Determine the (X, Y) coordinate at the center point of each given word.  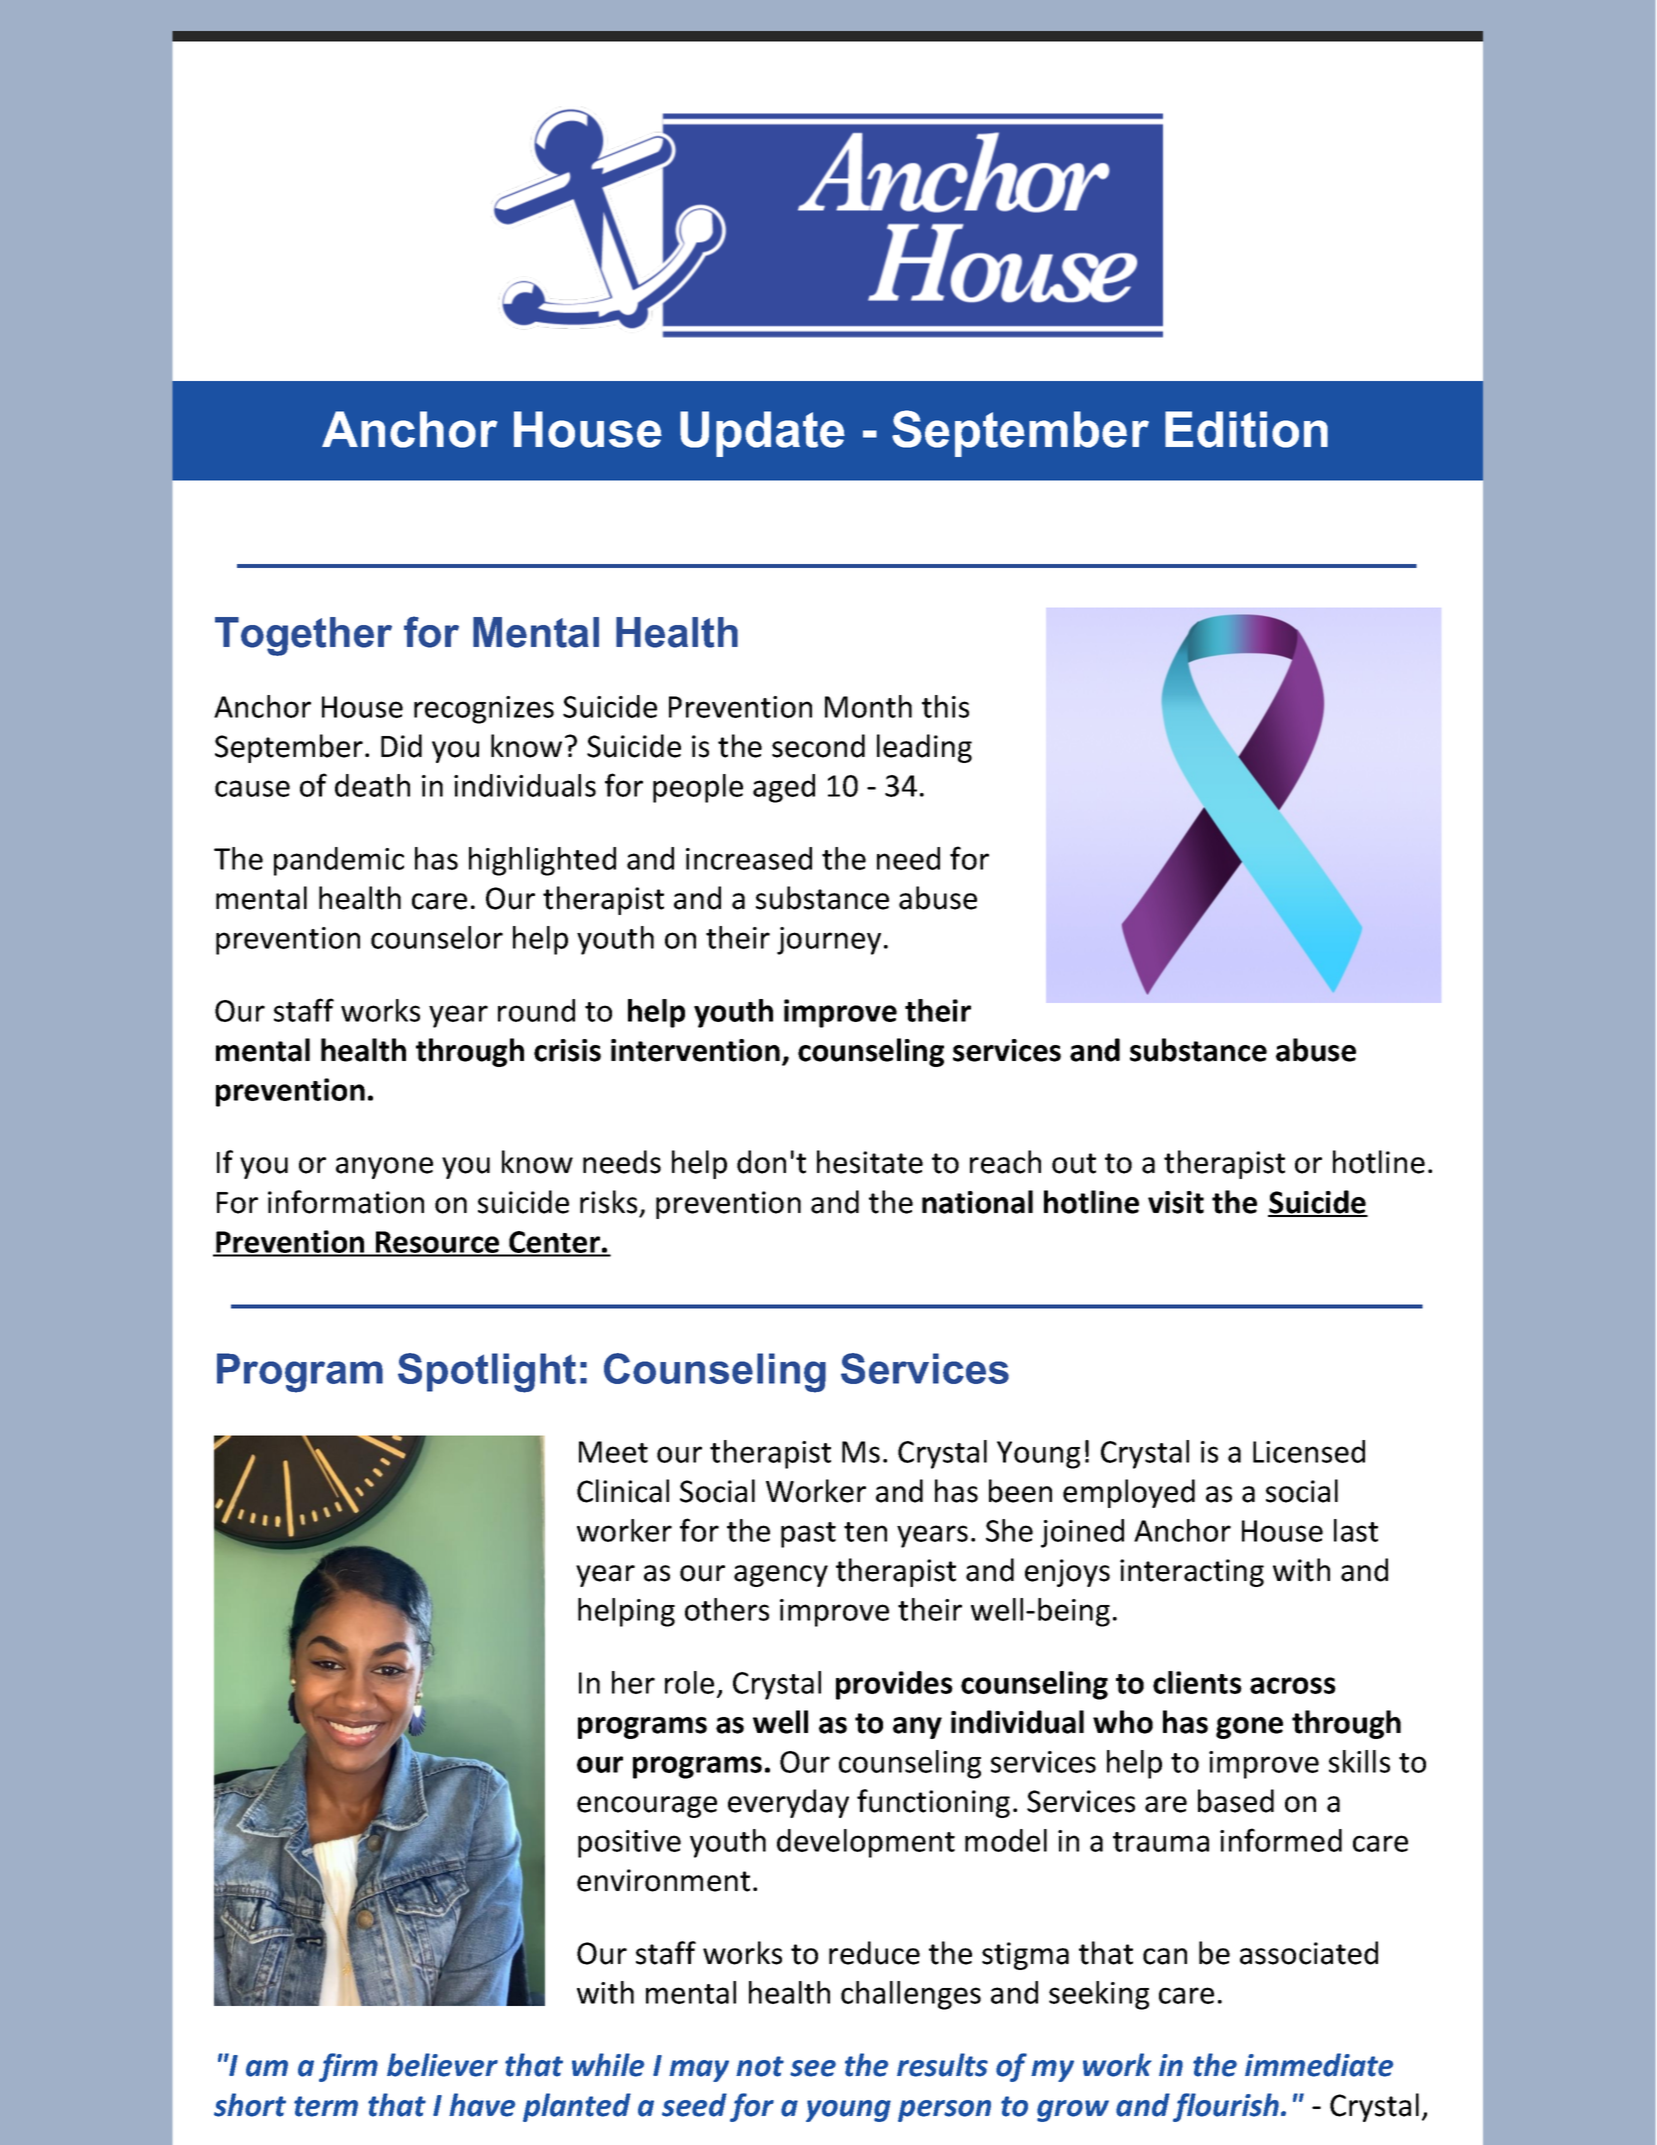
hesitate (870, 1162)
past (808, 1535)
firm (348, 2067)
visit (1176, 1202)
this (945, 706)
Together (303, 636)
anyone (384, 1168)
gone (1249, 1728)
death (372, 785)
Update (762, 434)
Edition (1246, 429)
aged (784, 788)
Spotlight (487, 1373)
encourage (647, 1807)
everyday (788, 1803)
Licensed (1309, 1451)
